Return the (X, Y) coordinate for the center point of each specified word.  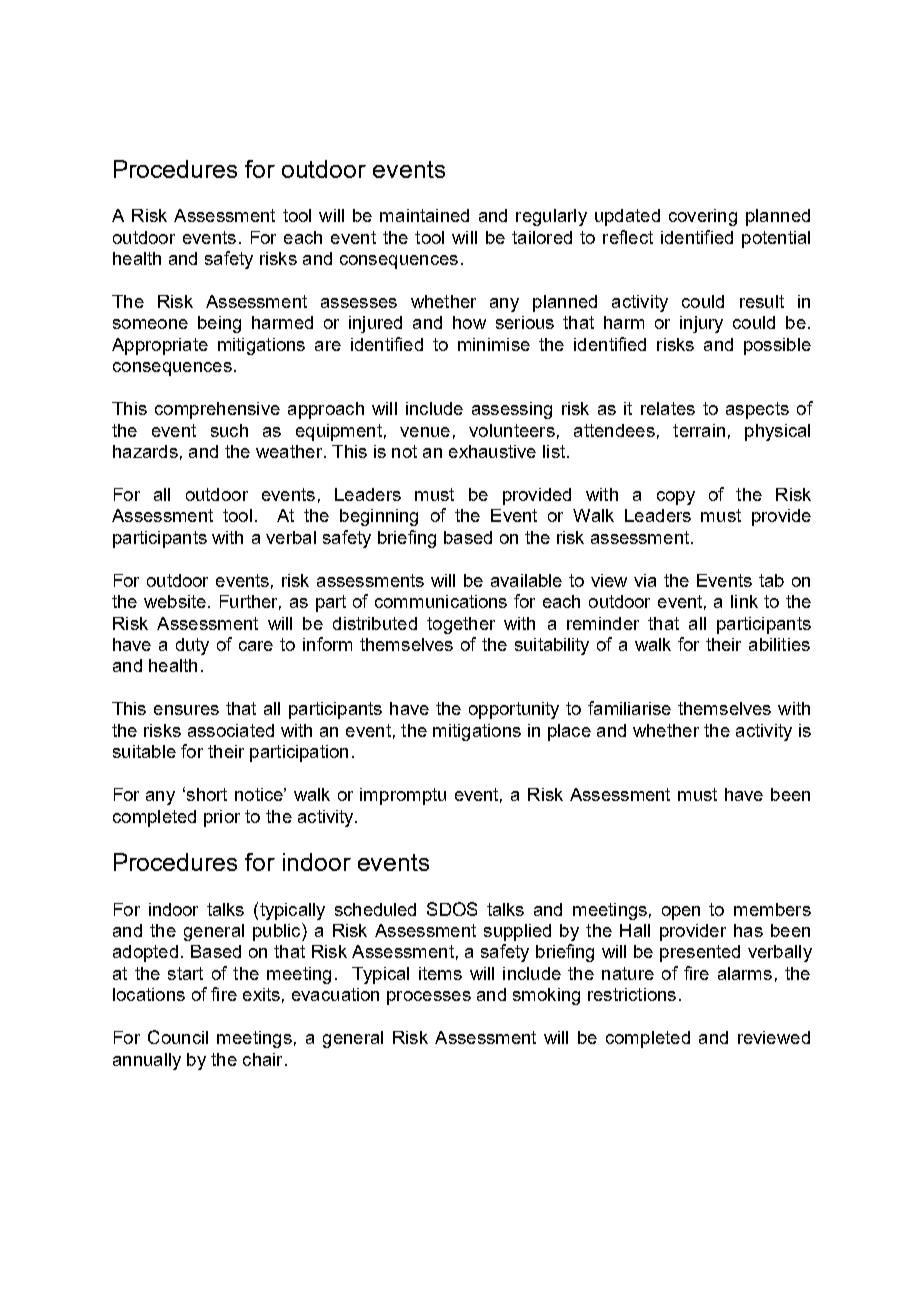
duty (192, 646)
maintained (424, 215)
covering (703, 217)
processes (429, 998)
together (461, 625)
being (219, 324)
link (744, 601)
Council (178, 1037)
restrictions (632, 994)
